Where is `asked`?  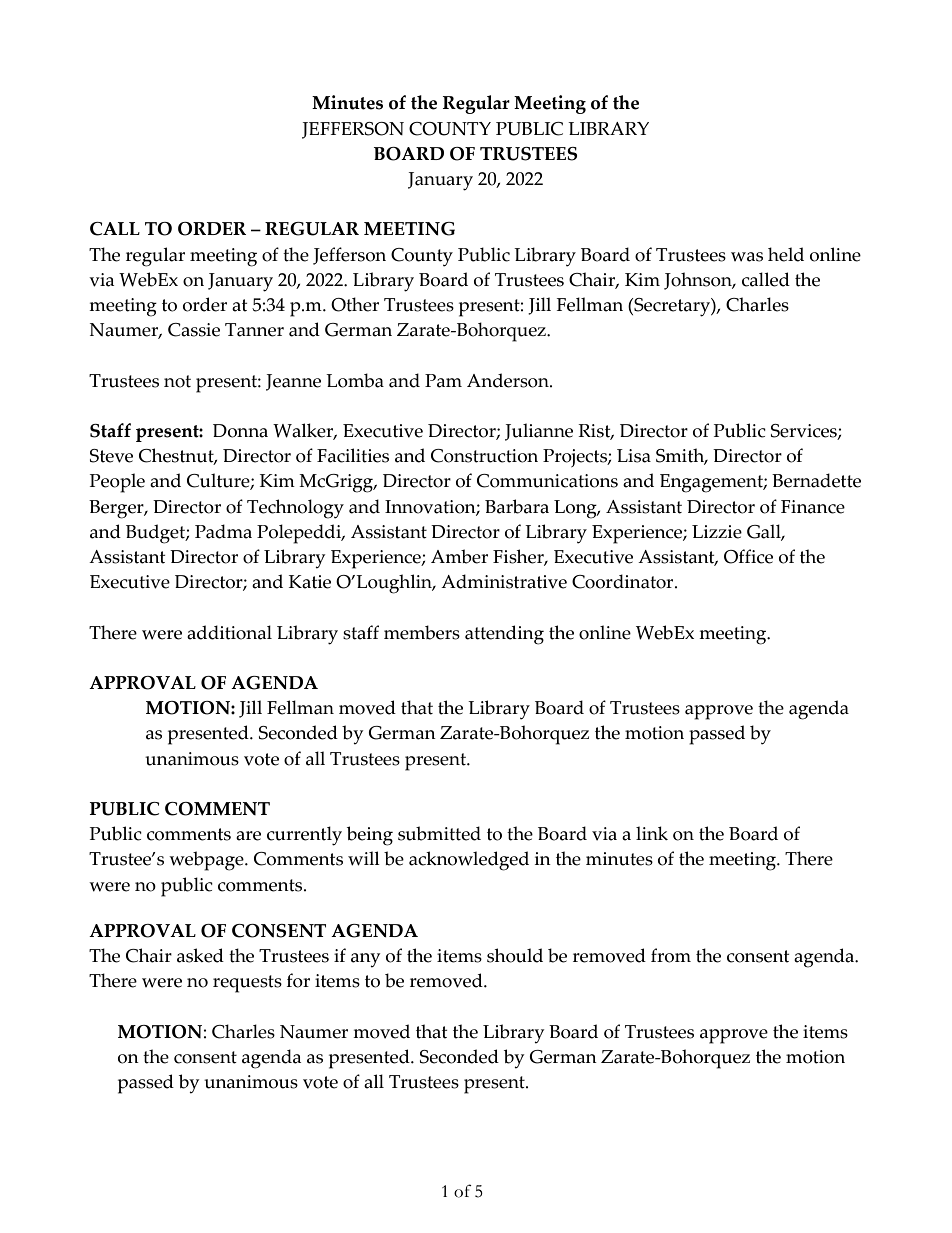 asked is located at coordinates (200, 955).
